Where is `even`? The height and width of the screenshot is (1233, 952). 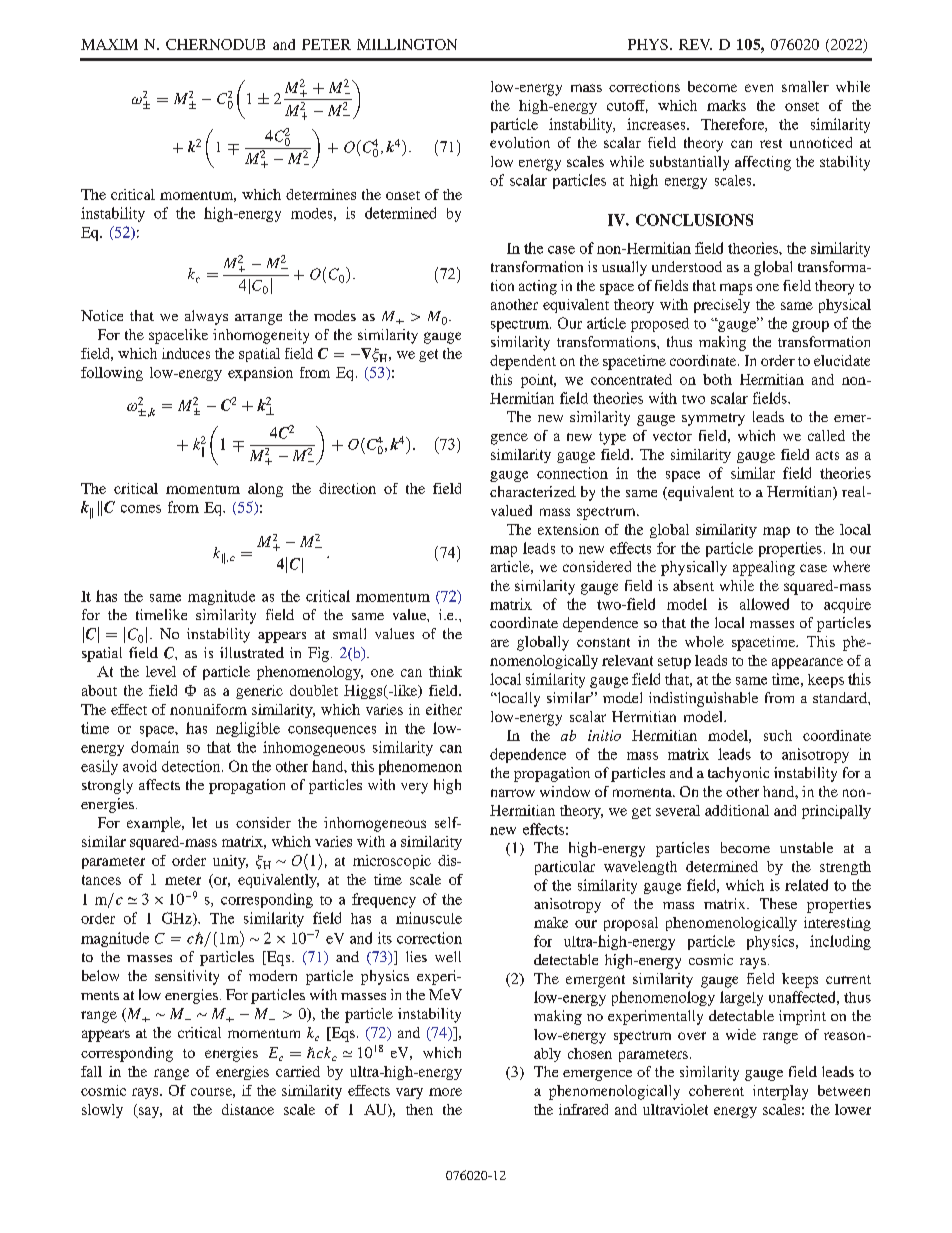
even is located at coordinates (759, 88).
